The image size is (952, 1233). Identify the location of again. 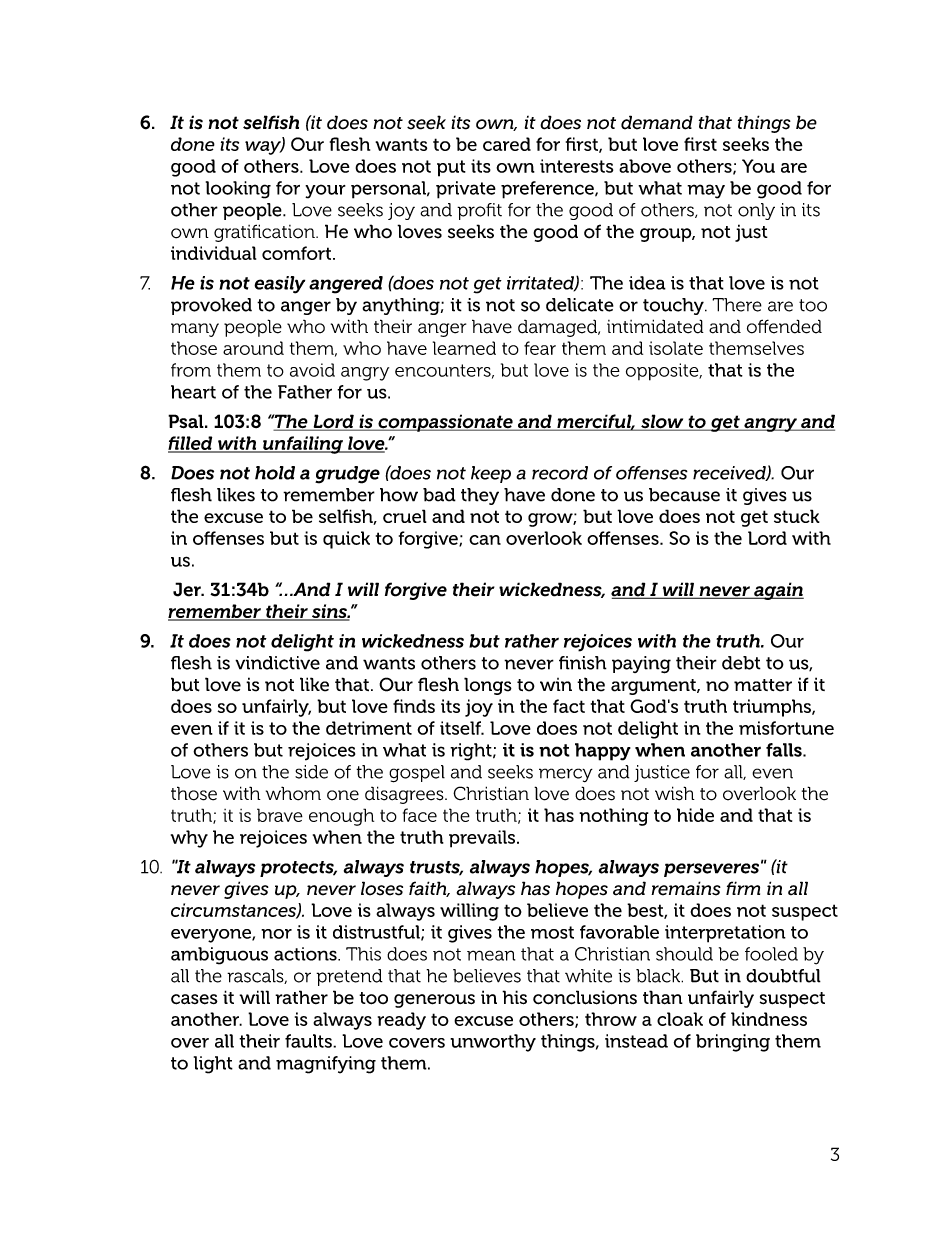
(778, 591).
